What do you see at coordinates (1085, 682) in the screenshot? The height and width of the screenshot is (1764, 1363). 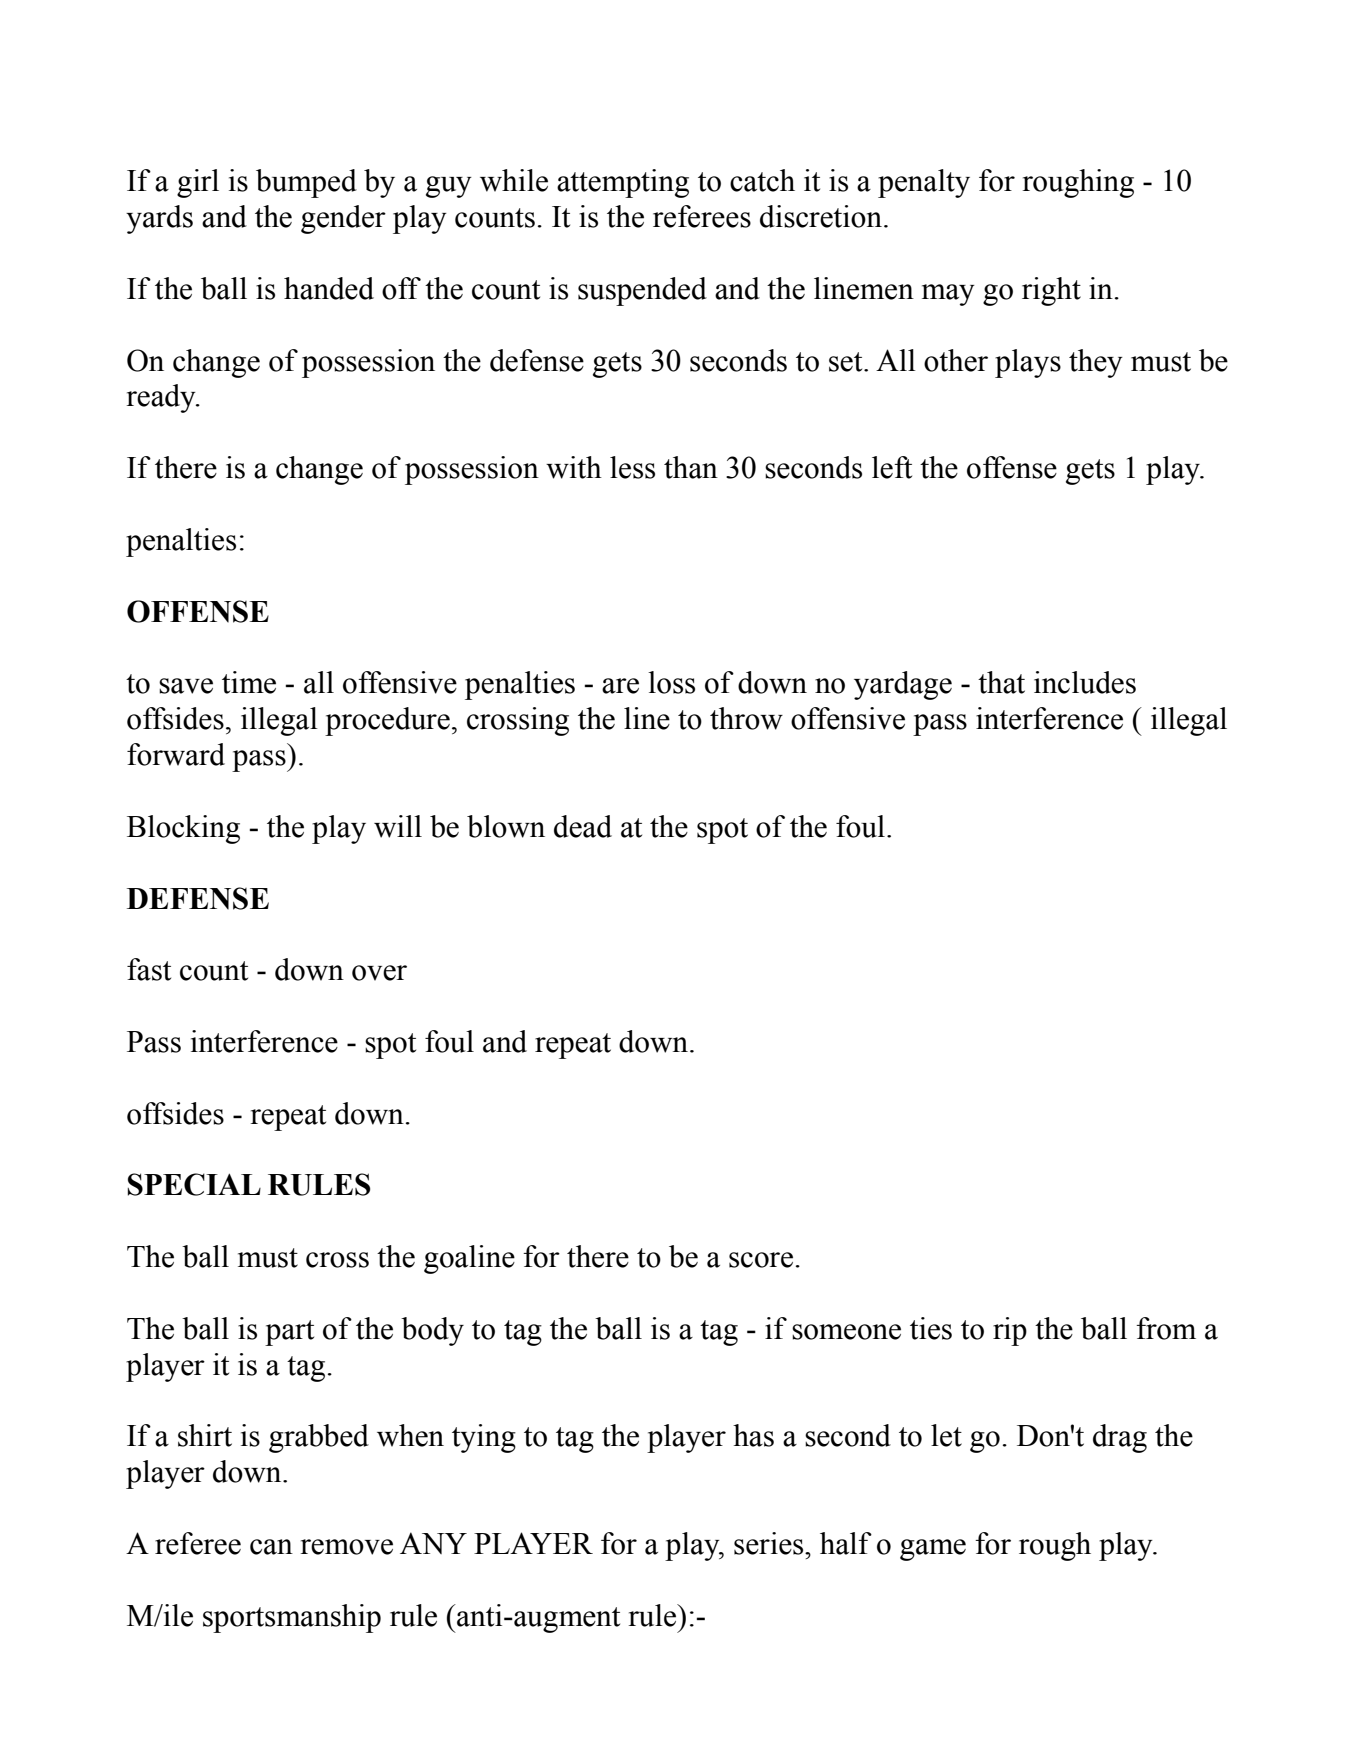 I see `includes` at bounding box center [1085, 682].
